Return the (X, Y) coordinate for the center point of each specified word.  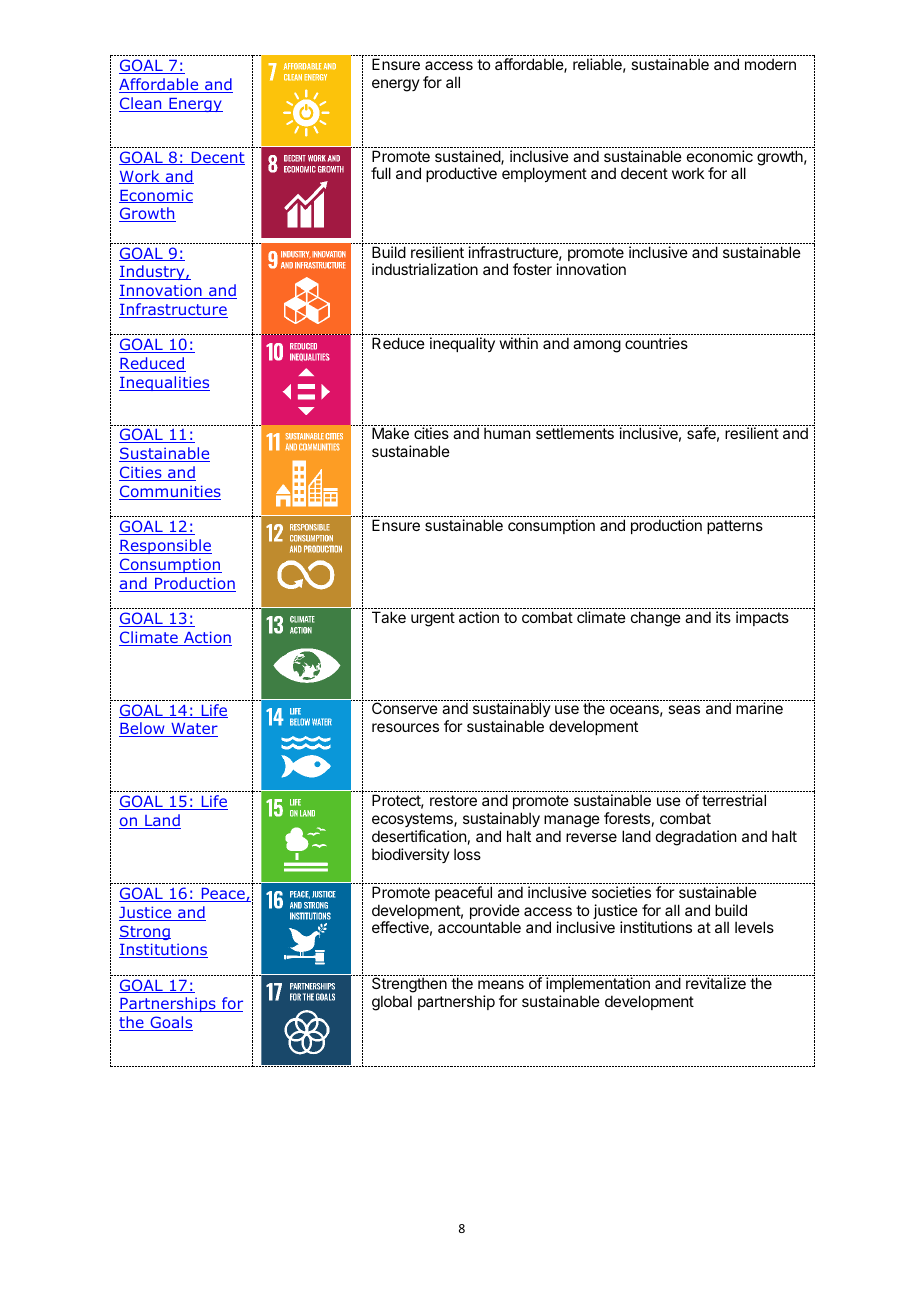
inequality (462, 344)
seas (684, 709)
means (501, 984)
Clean (141, 104)
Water (193, 730)
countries (656, 343)
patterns (735, 527)
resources (405, 727)
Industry (153, 272)
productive (461, 174)
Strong (145, 932)
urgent (433, 619)
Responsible (165, 546)
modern (770, 64)
